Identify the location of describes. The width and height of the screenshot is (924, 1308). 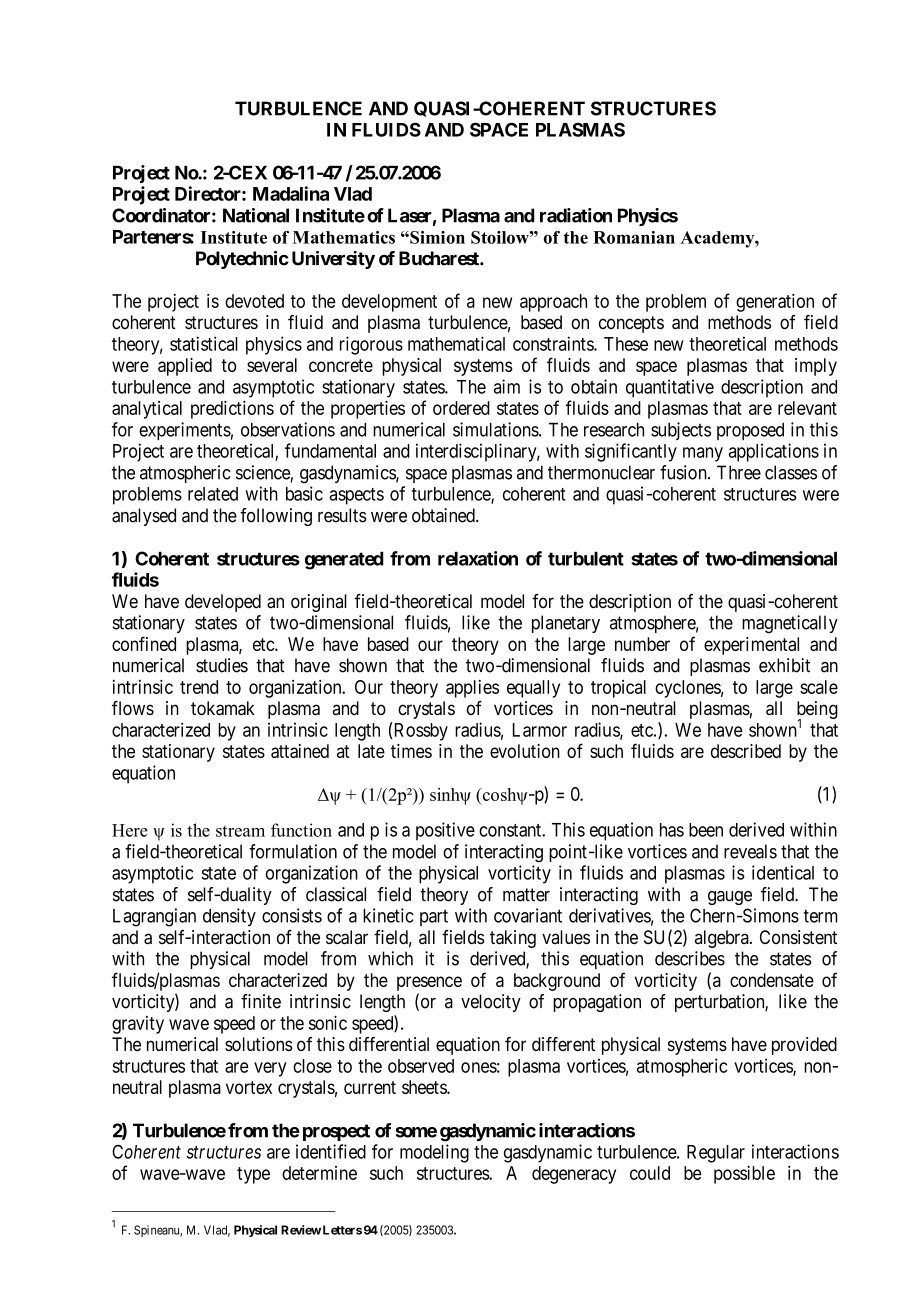
(690, 958).
